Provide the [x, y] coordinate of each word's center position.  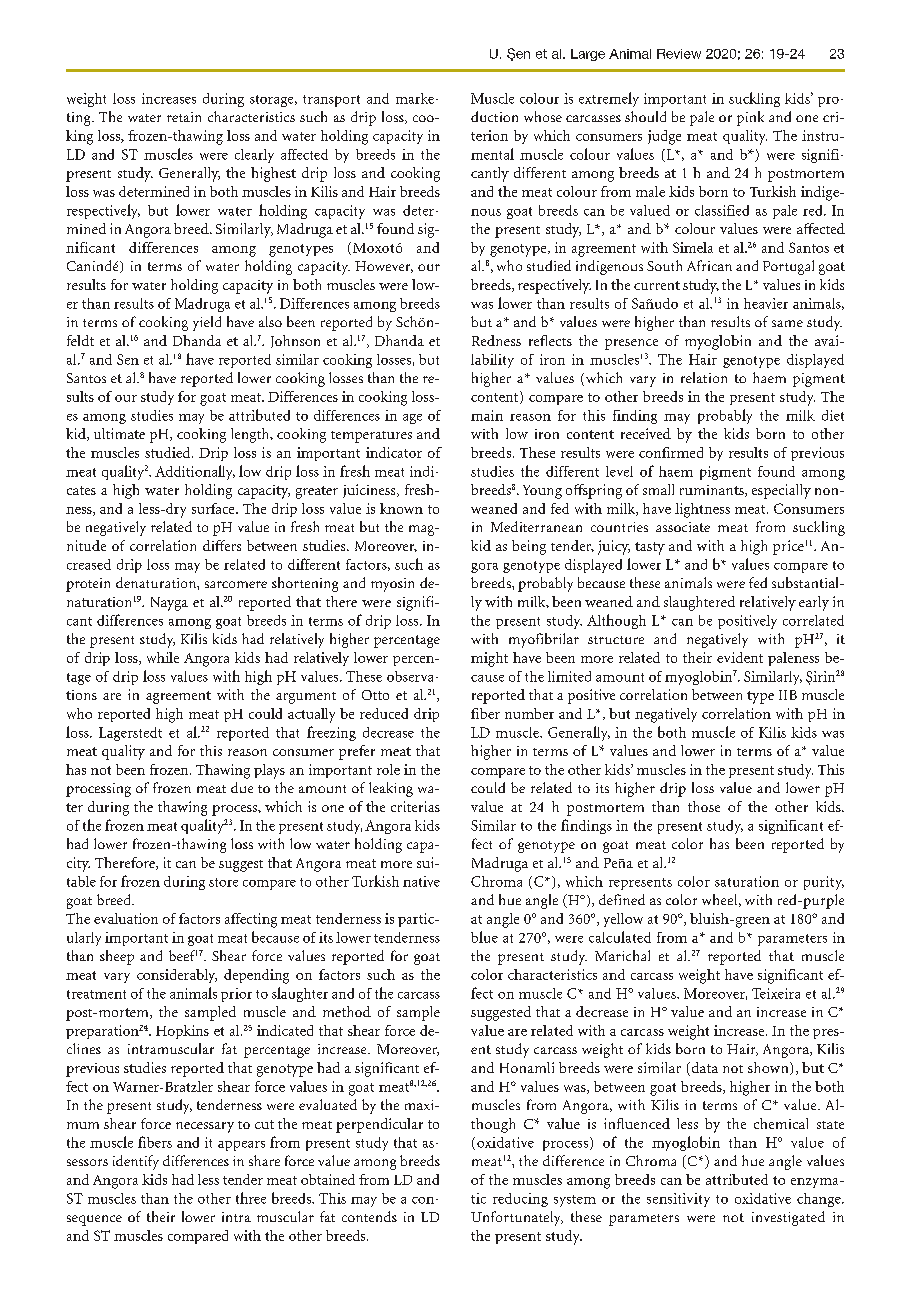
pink [750, 118]
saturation [747, 881]
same [787, 323]
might [489, 659]
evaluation [126, 918]
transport [331, 101]
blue [484, 937]
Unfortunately [517, 1218]
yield [207, 323]
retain [184, 117]
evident [740, 657]
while [163, 657]
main [487, 415]
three [251, 1198]
